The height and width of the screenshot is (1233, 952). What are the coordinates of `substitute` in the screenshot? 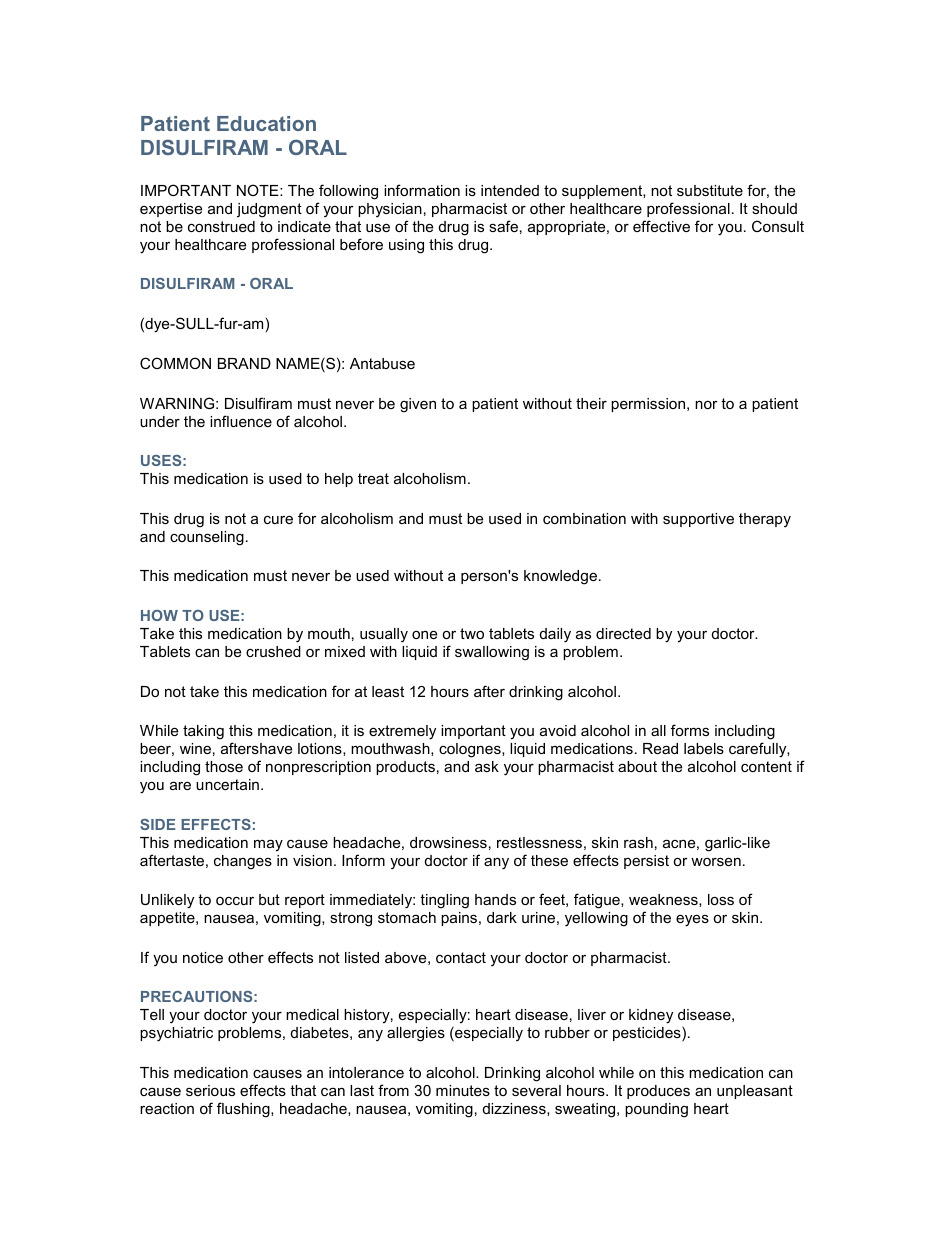 It's located at (710, 190).
